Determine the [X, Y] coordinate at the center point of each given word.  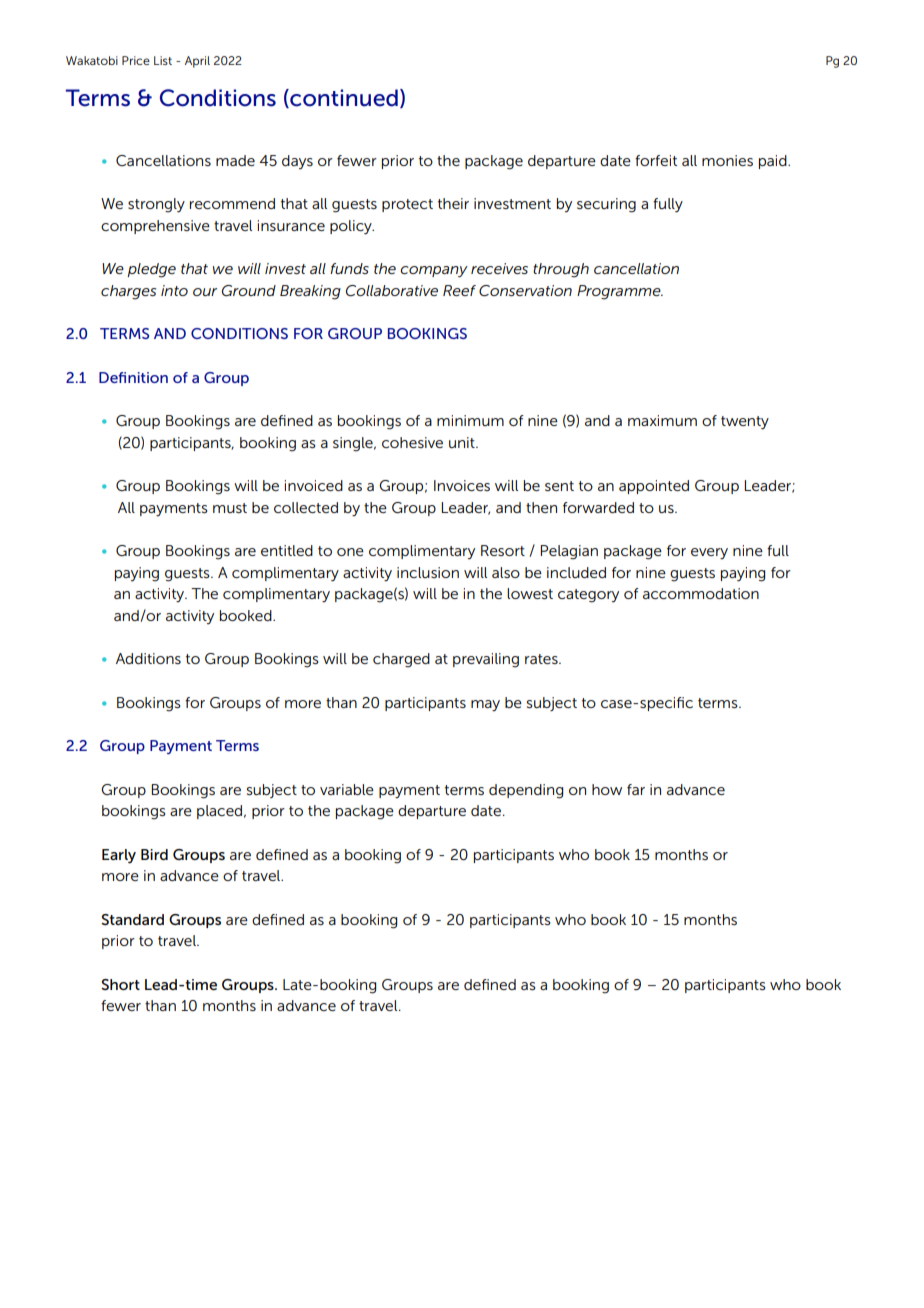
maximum [662, 420]
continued [343, 98]
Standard [132, 919]
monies [727, 160]
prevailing [486, 660]
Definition [133, 377]
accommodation [701, 593]
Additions [148, 658]
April [197, 62]
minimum [470, 420]
